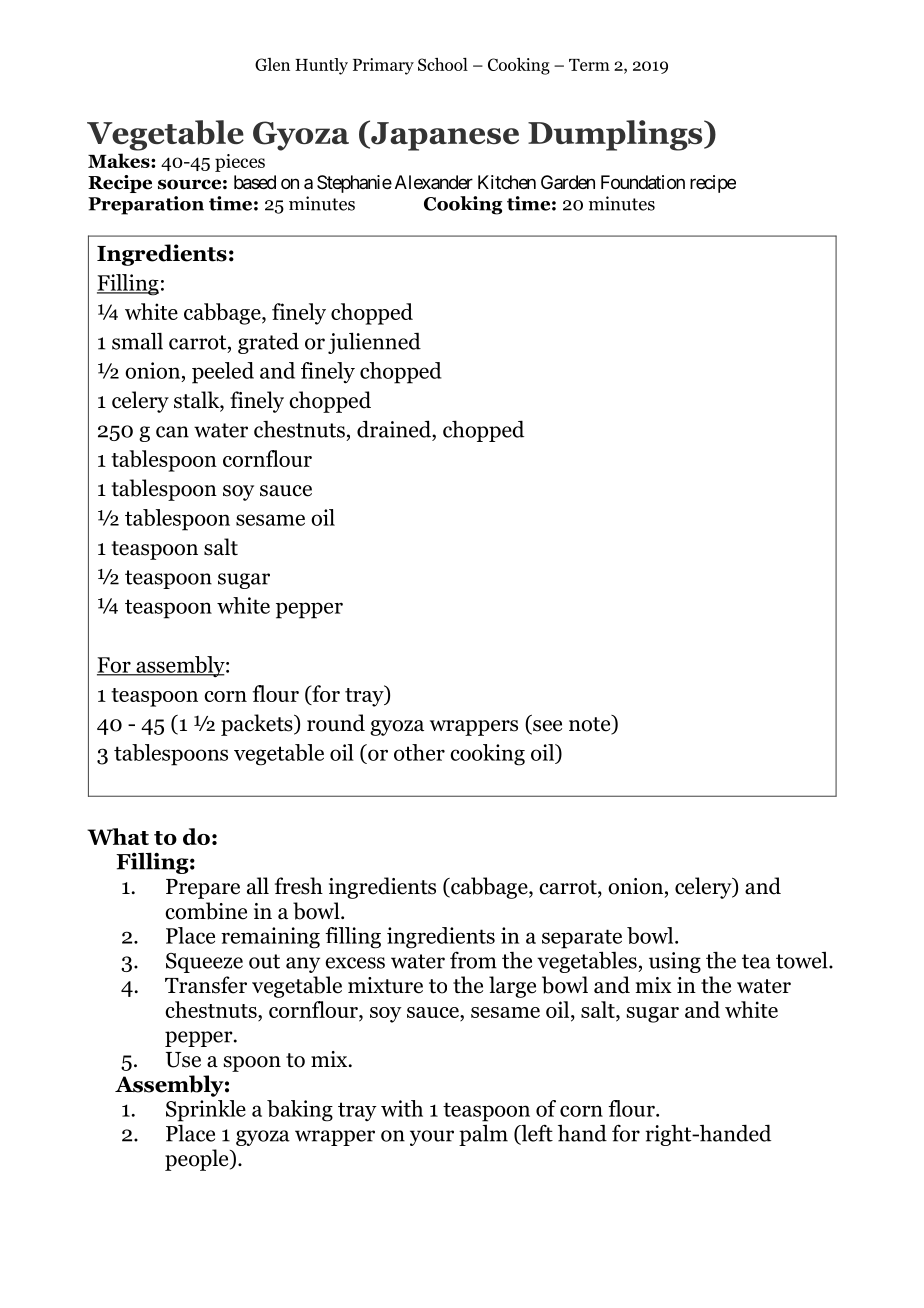  Describe the element at coordinates (675, 962) in the image. I see `using` at that location.
